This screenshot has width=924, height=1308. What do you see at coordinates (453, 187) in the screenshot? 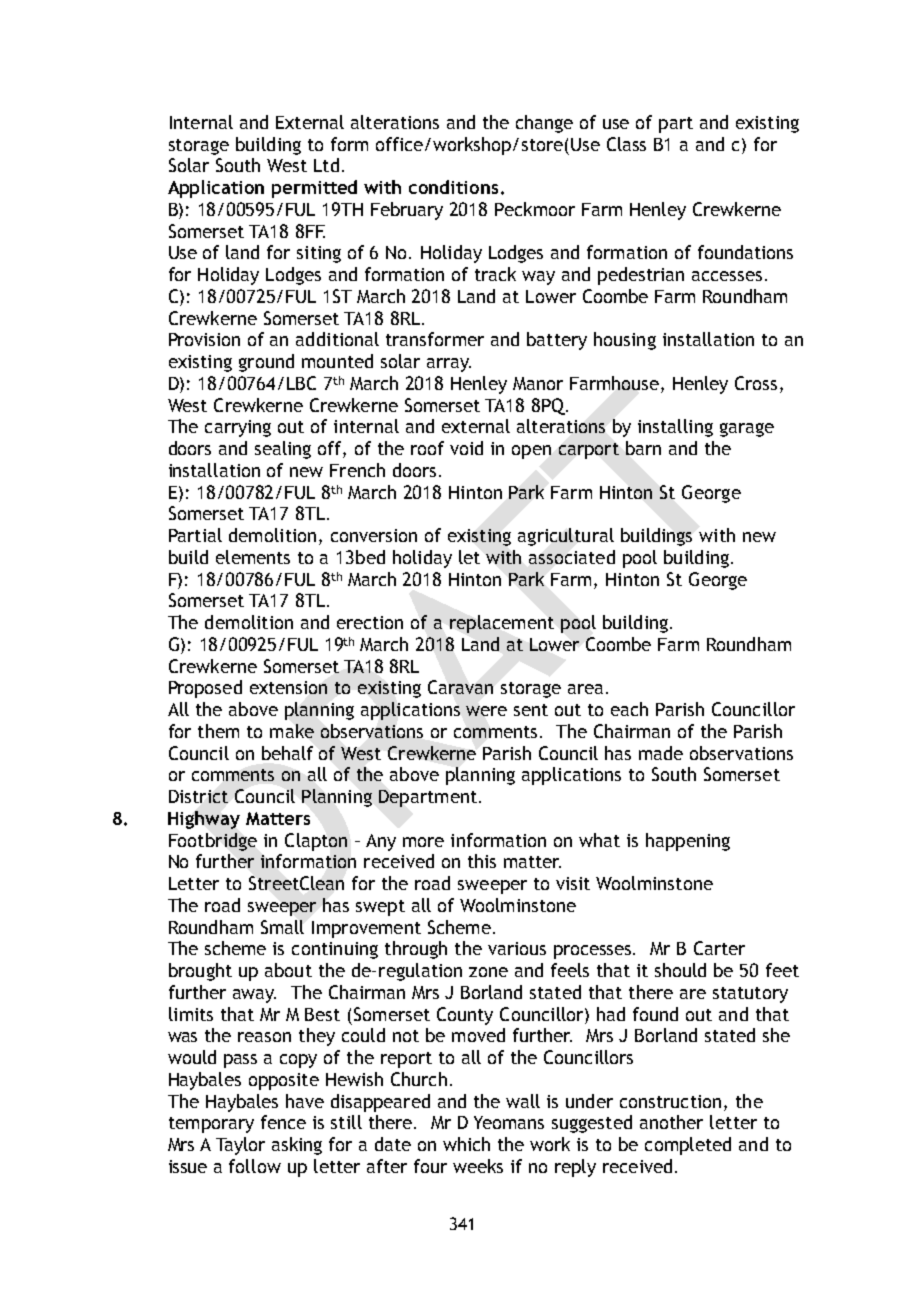
I see `conditions` at bounding box center [453, 187].
